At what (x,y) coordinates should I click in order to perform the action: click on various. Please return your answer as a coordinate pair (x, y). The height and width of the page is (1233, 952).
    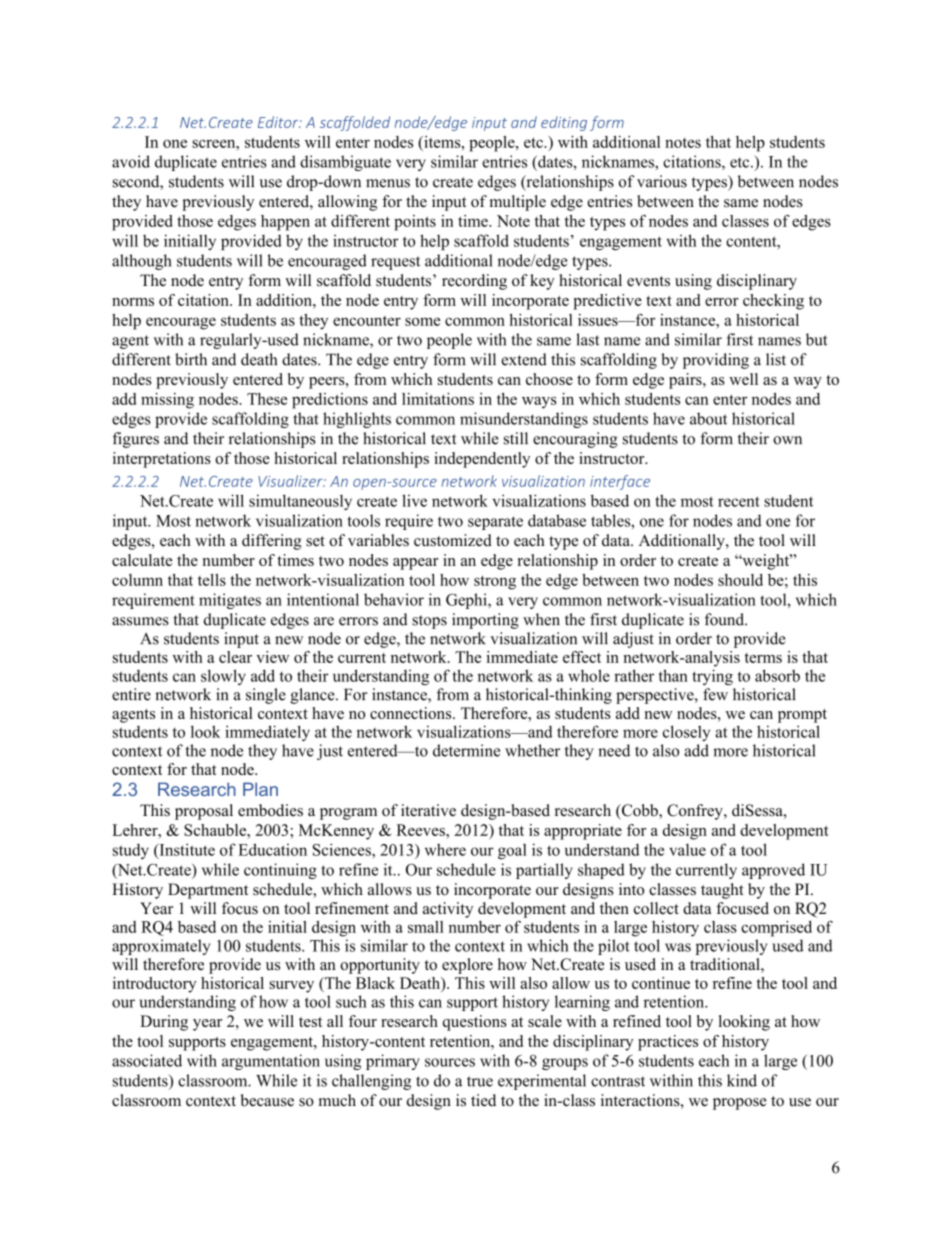
    Looking at the image, I should click on (662, 181).
